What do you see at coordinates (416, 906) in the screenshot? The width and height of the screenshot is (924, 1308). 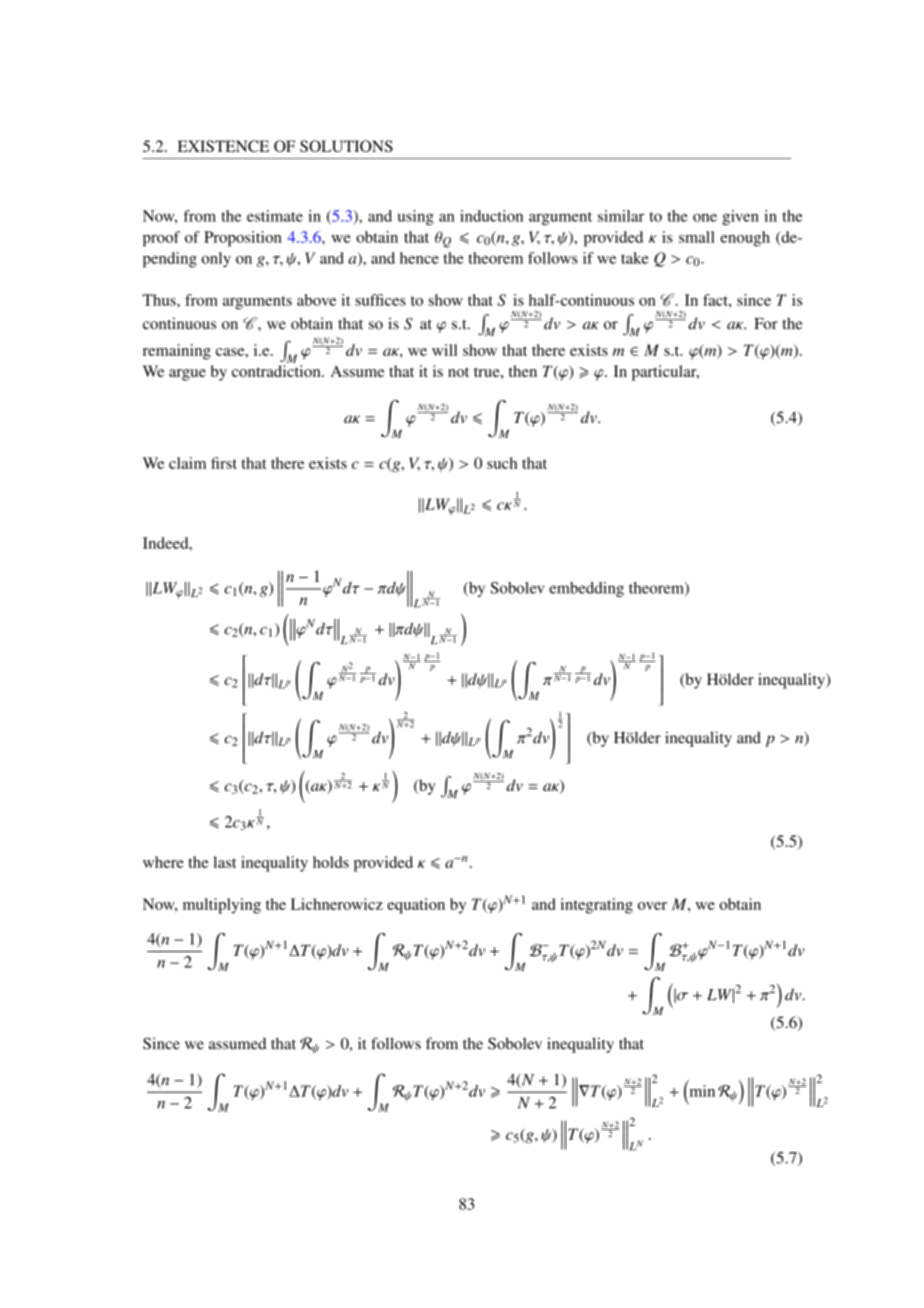 I see `equation` at bounding box center [416, 906].
